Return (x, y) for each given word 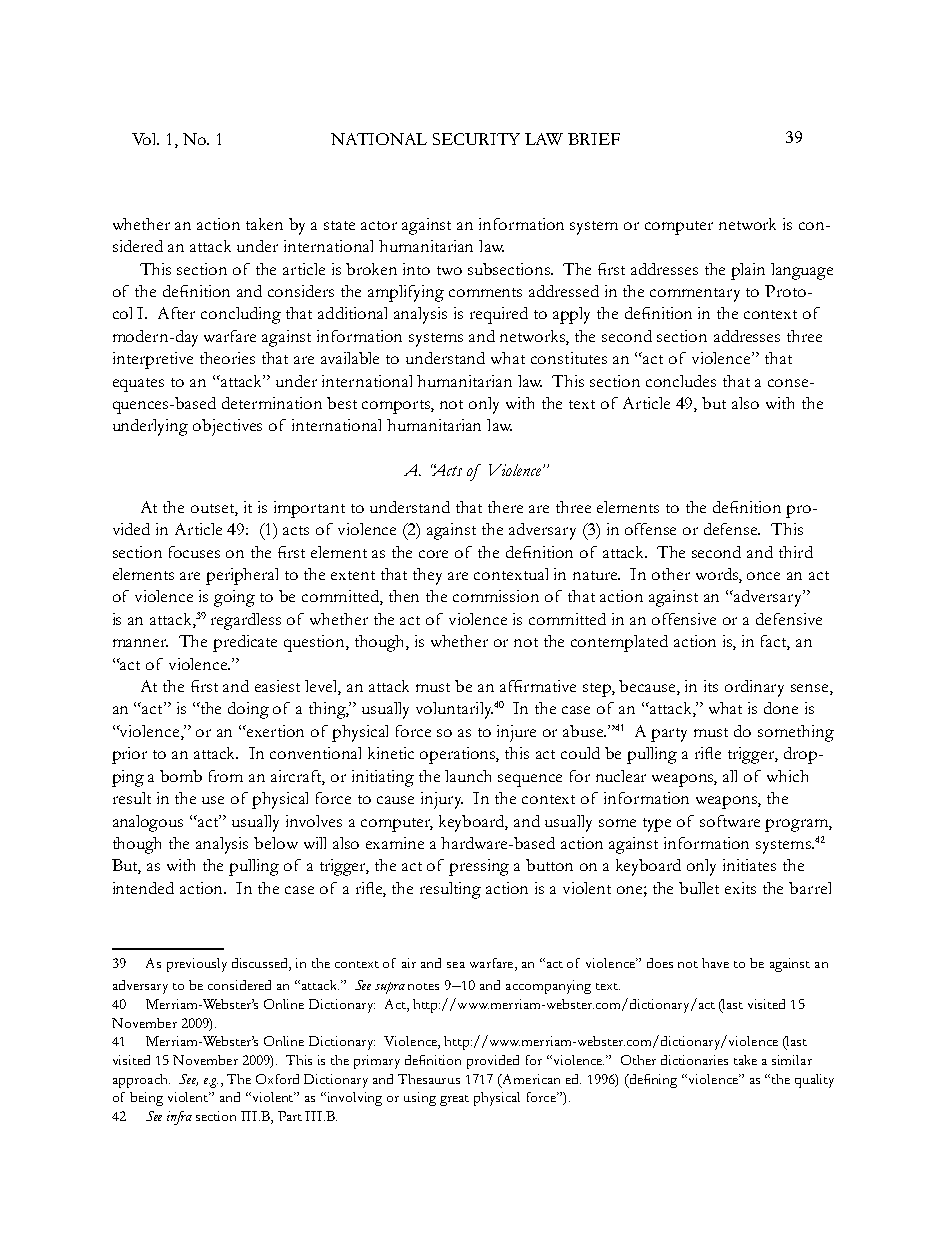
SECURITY (476, 139)
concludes (681, 381)
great (454, 1100)
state (339, 225)
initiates (749, 865)
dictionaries (694, 1060)
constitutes (569, 358)
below (276, 843)
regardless (246, 621)
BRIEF (594, 139)
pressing (479, 867)
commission (496, 596)
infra (179, 1118)
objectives (227, 427)
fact (775, 642)
